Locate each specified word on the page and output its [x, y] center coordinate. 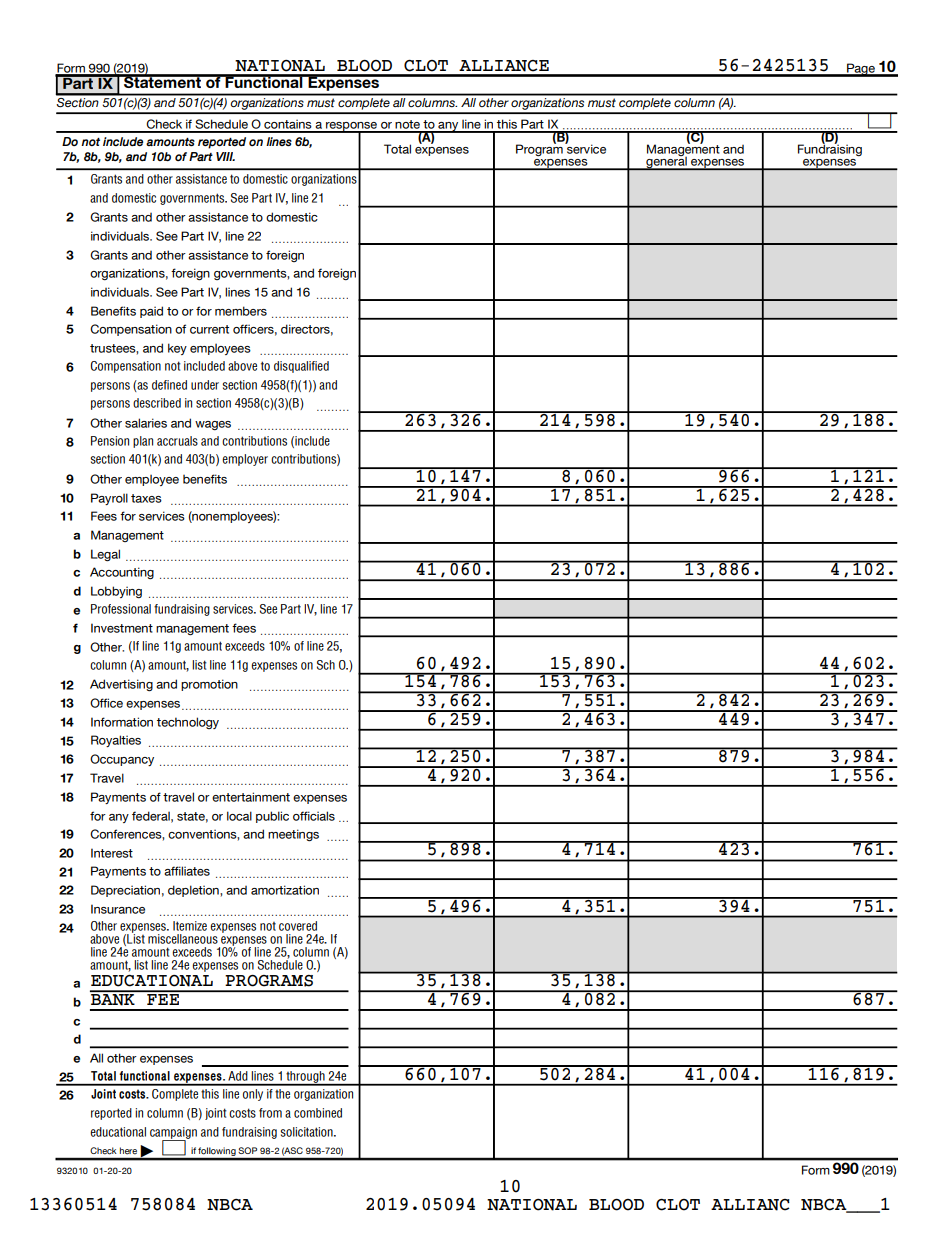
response [352, 127]
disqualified [301, 367]
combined [318, 1113]
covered [298, 926]
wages [213, 426]
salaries [146, 423]
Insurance [118, 909]
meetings [293, 835]
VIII [225, 156]
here [128, 1151]
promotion [209, 685]
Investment [122, 628]
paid [151, 312]
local [239, 816]
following [217, 1153]
